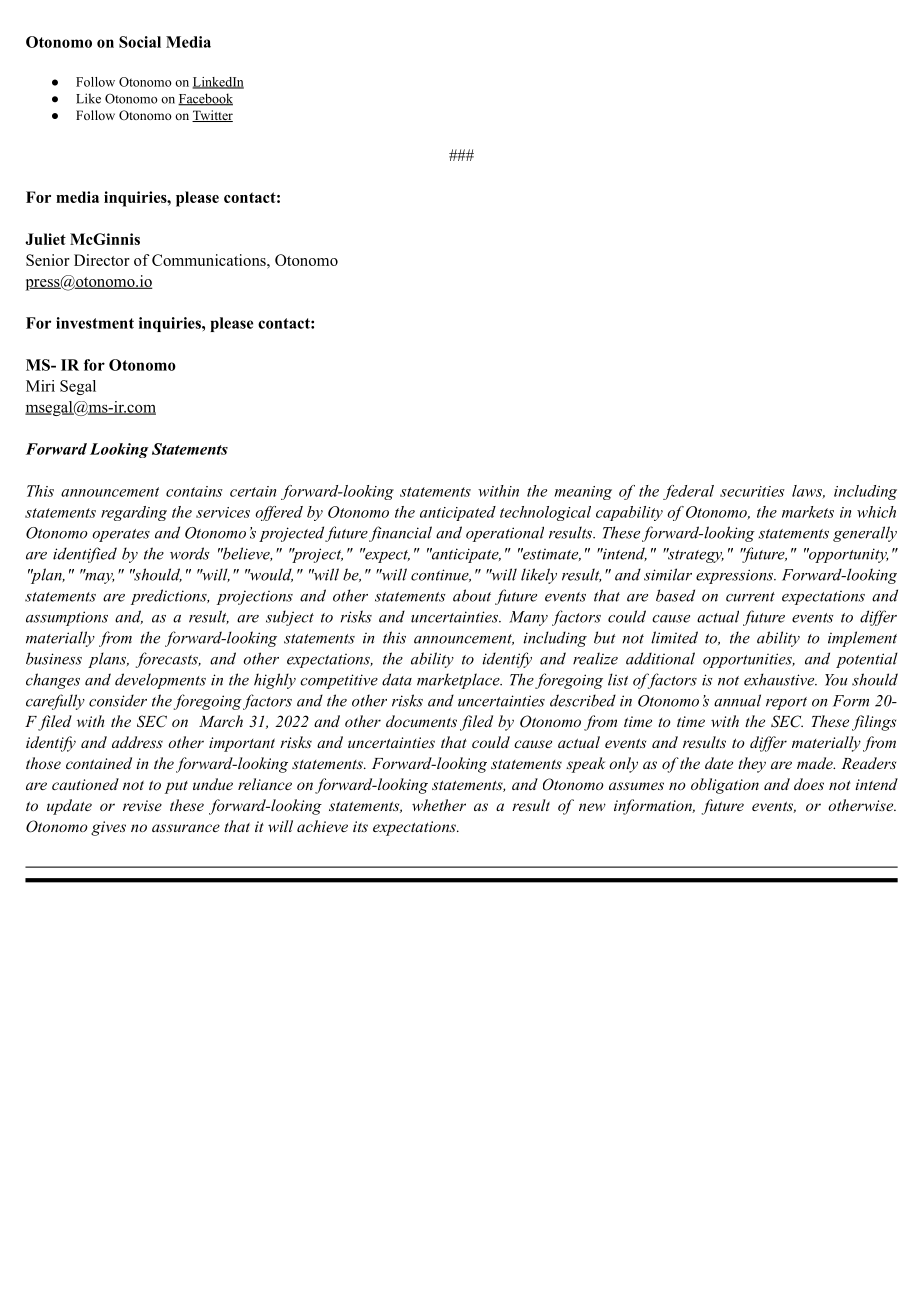 The height and width of the screenshot is (1308, 924). I want to click on whether, so click(439, 805).
